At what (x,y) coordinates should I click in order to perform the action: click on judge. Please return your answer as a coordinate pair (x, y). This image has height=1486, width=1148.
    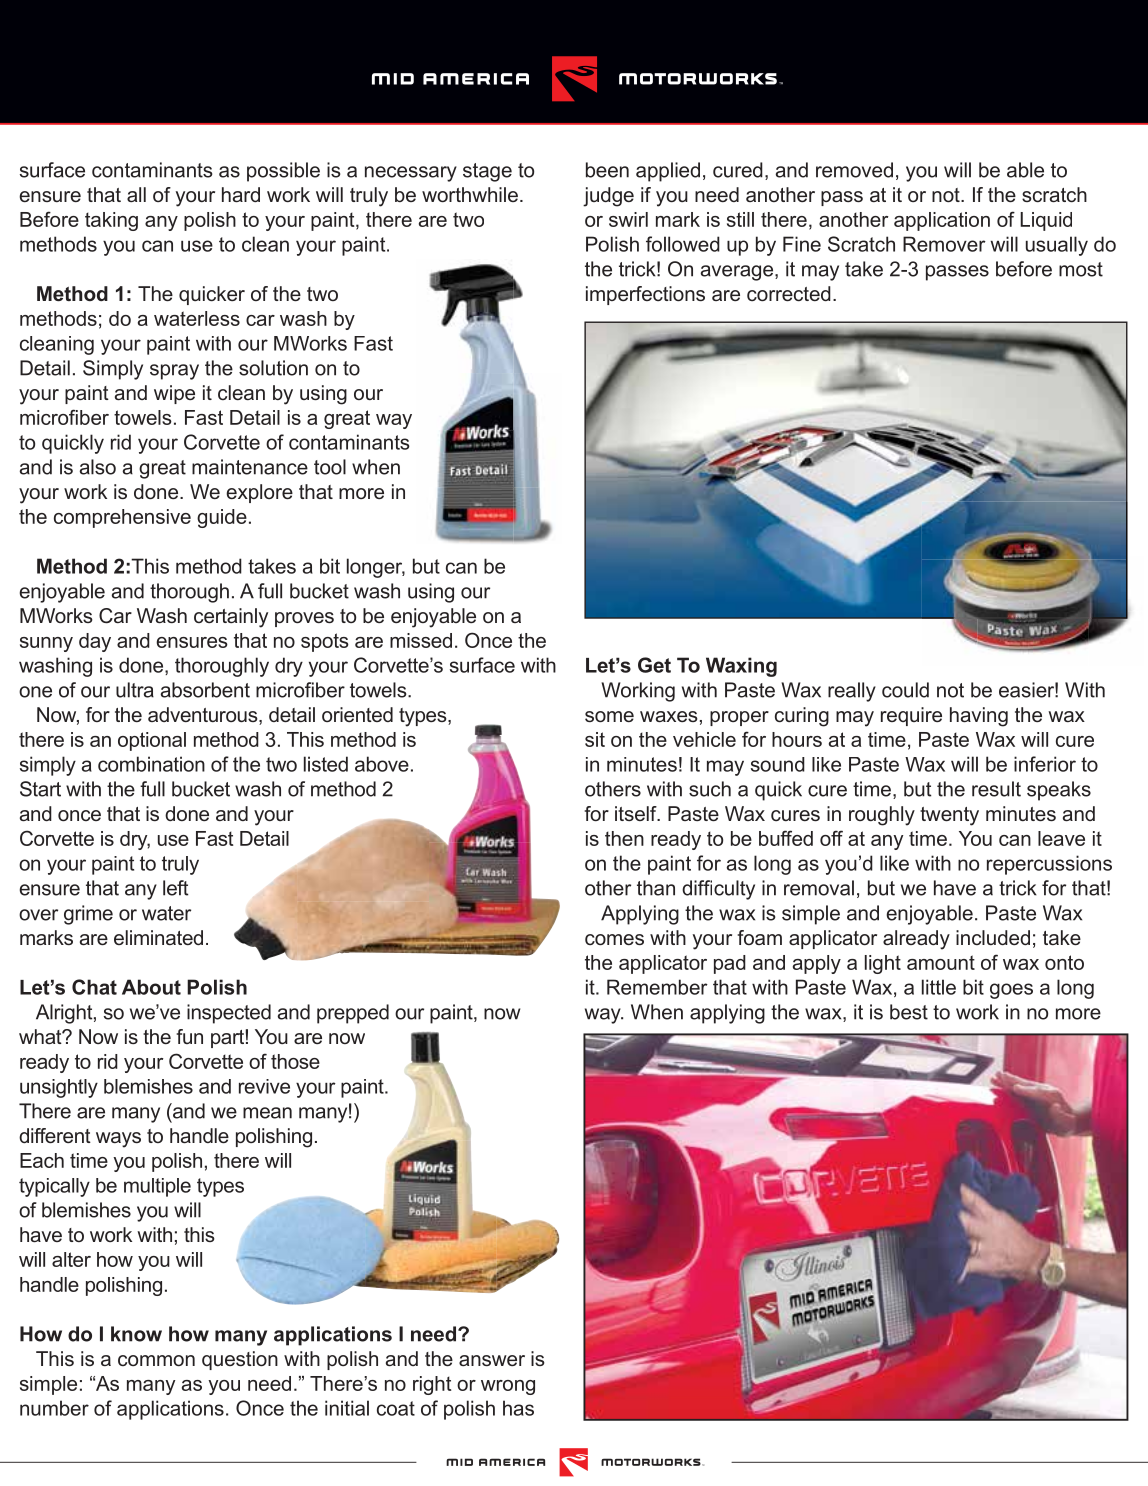
    Looking at the image, I should click on (608, 197).
